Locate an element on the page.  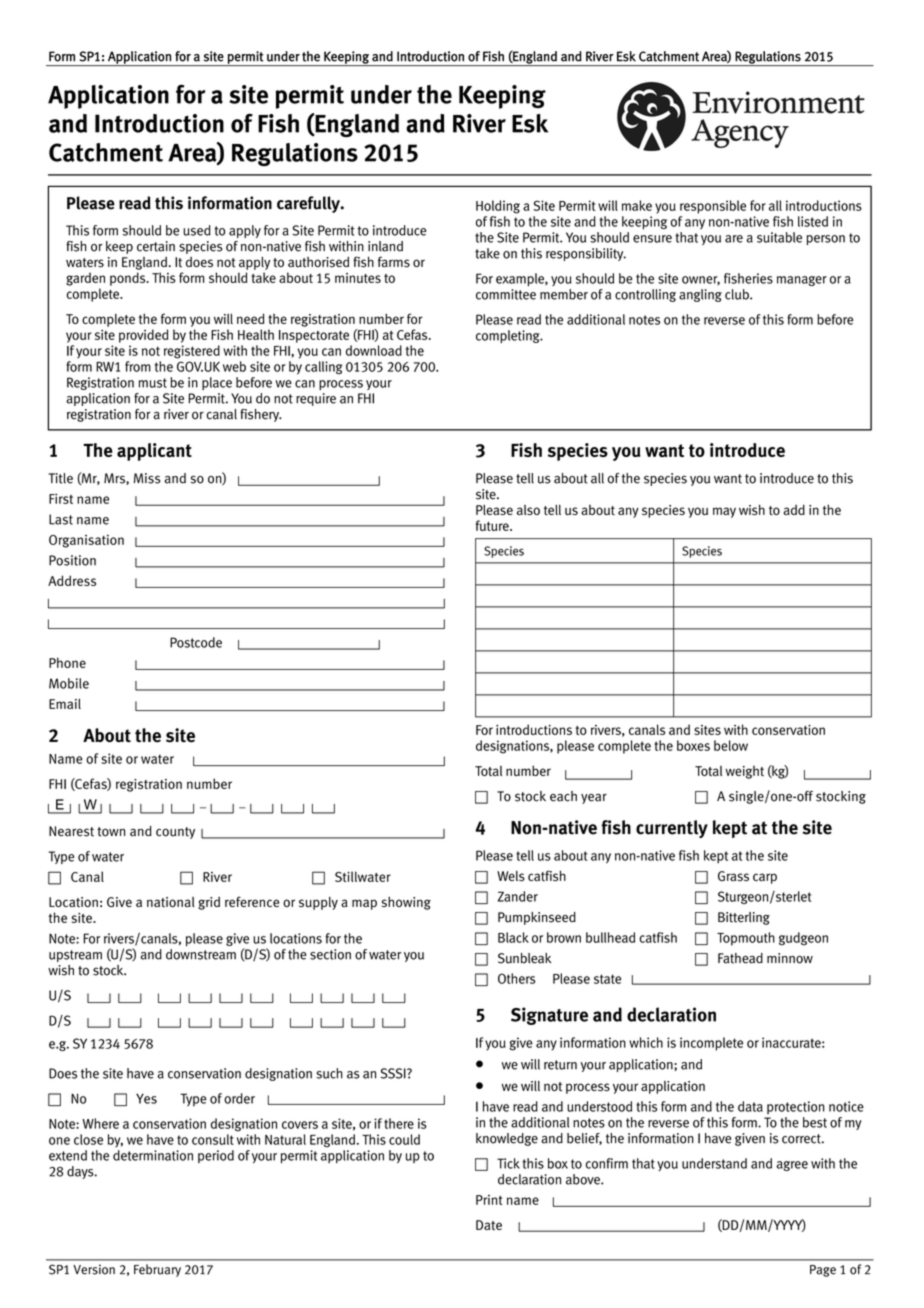
each is located at coordinates (563, 796).
